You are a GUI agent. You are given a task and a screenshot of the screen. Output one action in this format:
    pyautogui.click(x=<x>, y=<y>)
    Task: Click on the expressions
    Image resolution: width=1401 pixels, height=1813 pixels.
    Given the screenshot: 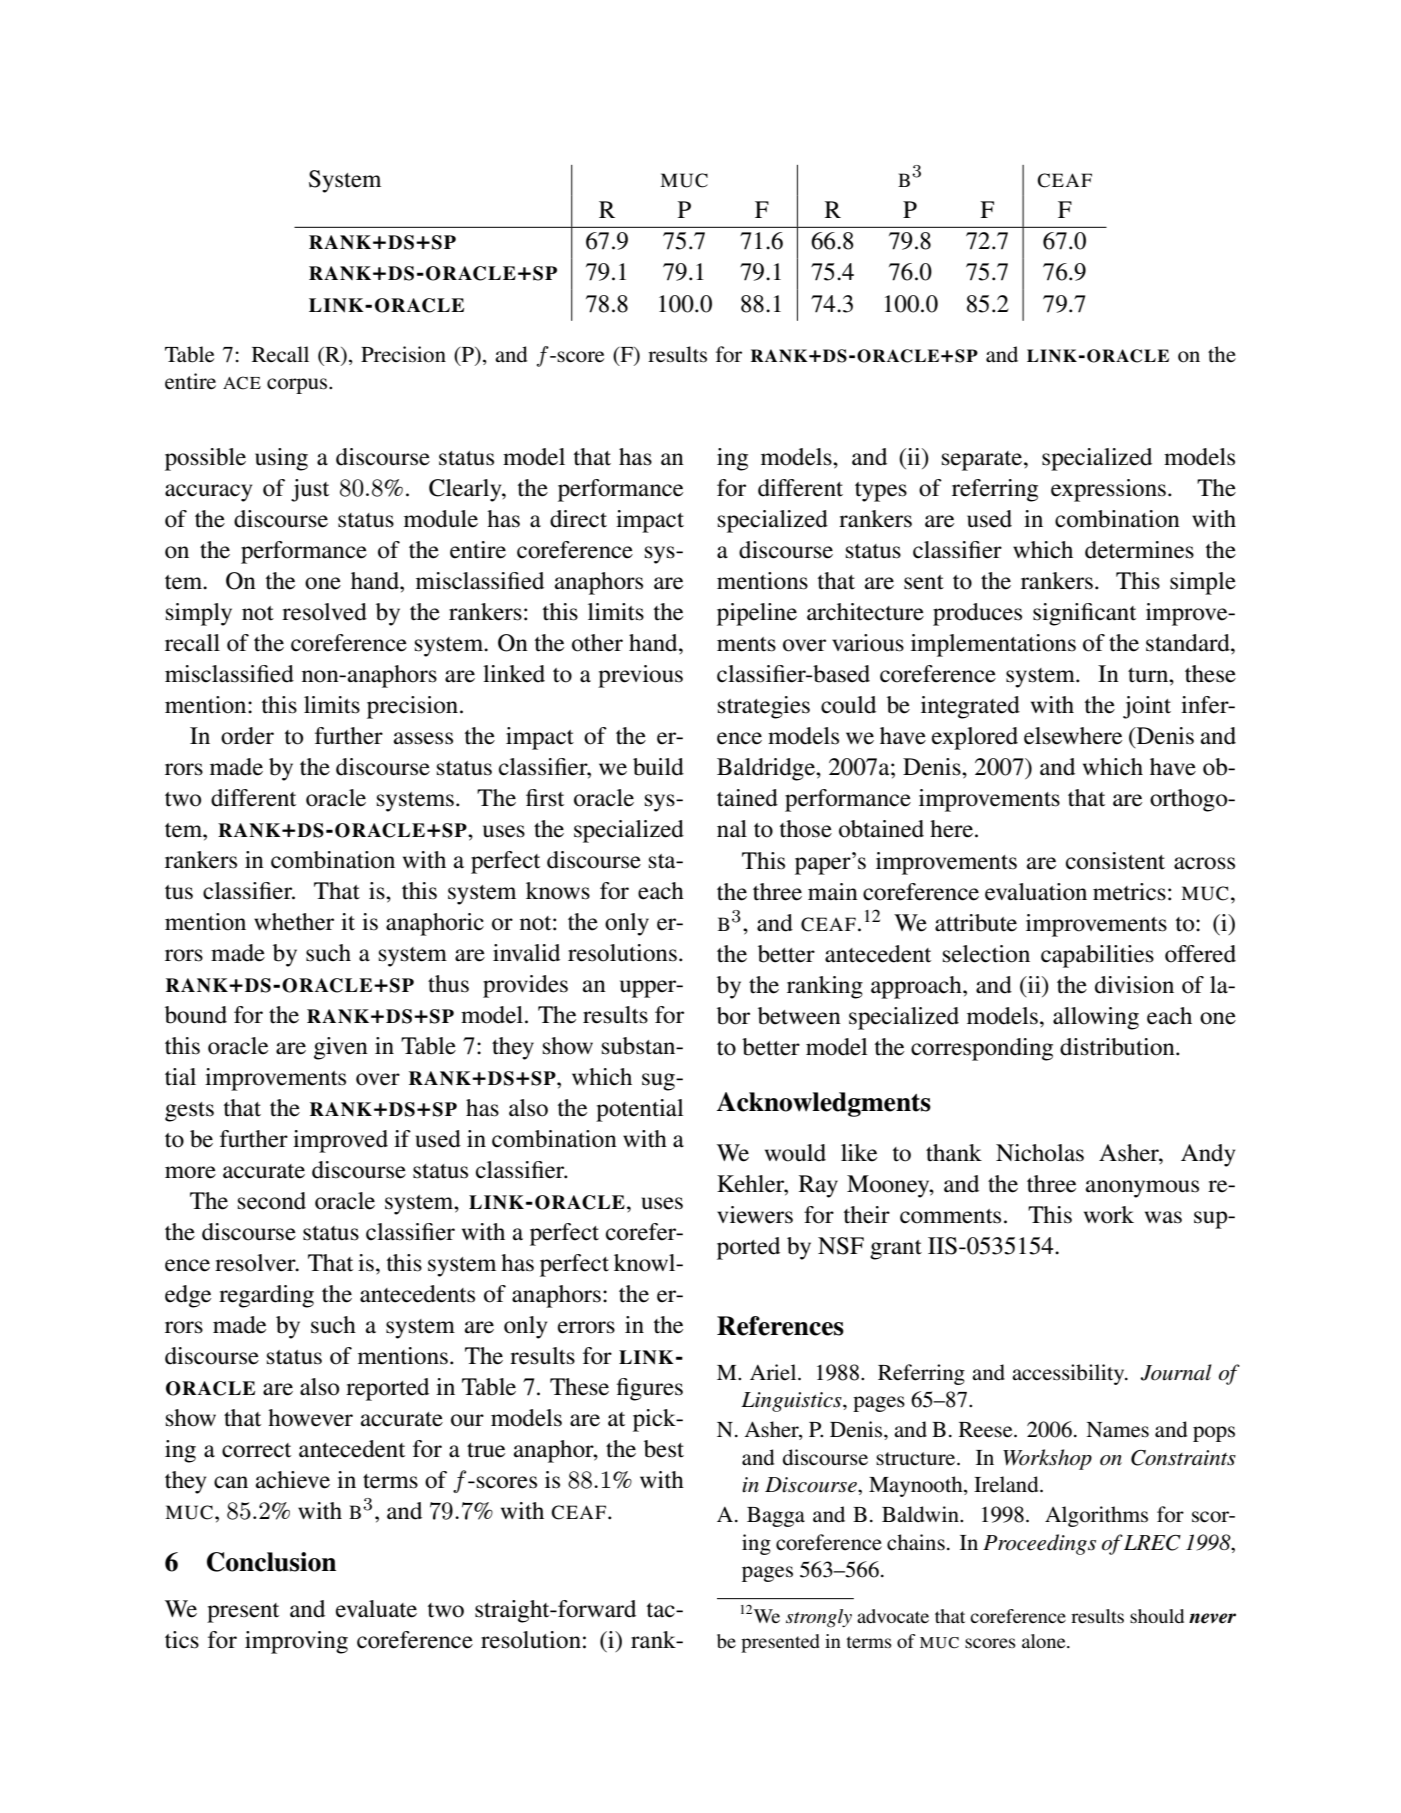 What is the action you would take?
    pyautogui.click(x=1108, y=490)
